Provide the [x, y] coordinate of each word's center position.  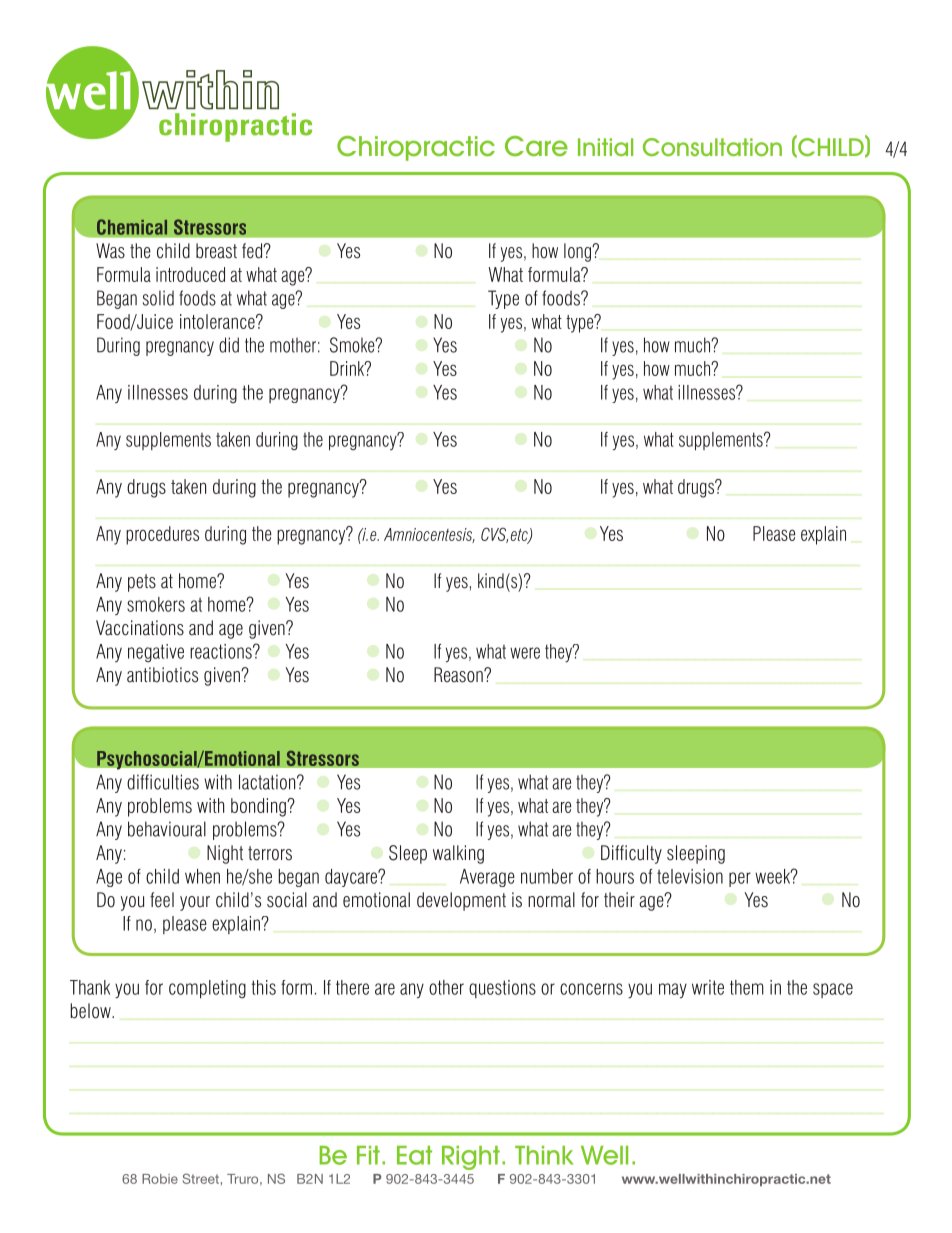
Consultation [712, 147]
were [525, 653]
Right [471, 1158]
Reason [459, 675]
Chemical [132, 227]
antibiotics [162, 675]
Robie [160, 1179]
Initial [605, 147]
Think [544, 1155]
